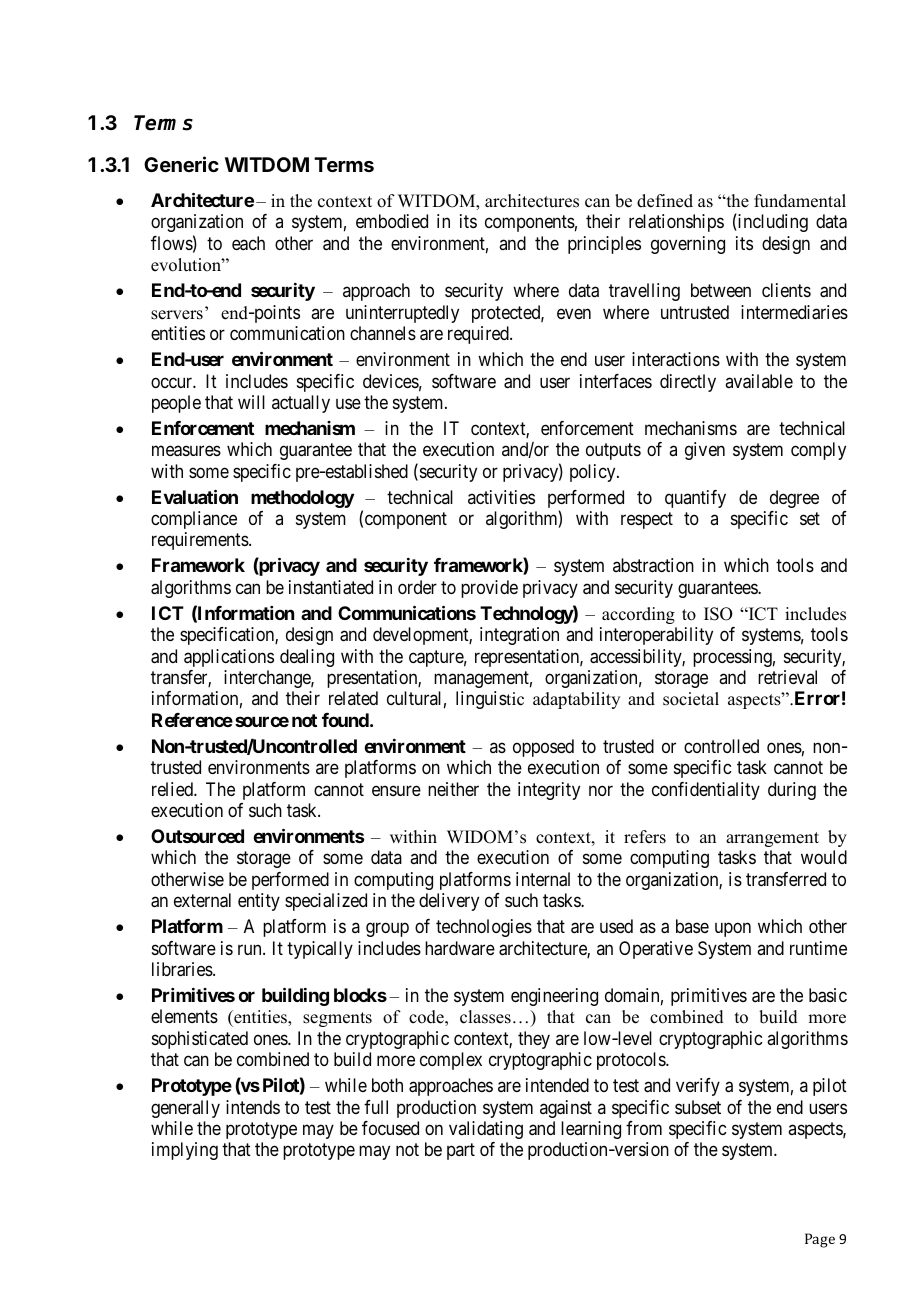 The width and height of the image is (924, 1308). What do you see at coordinates (501, 497) in the image?
I see `activities` at bounding box center [501, 497].
